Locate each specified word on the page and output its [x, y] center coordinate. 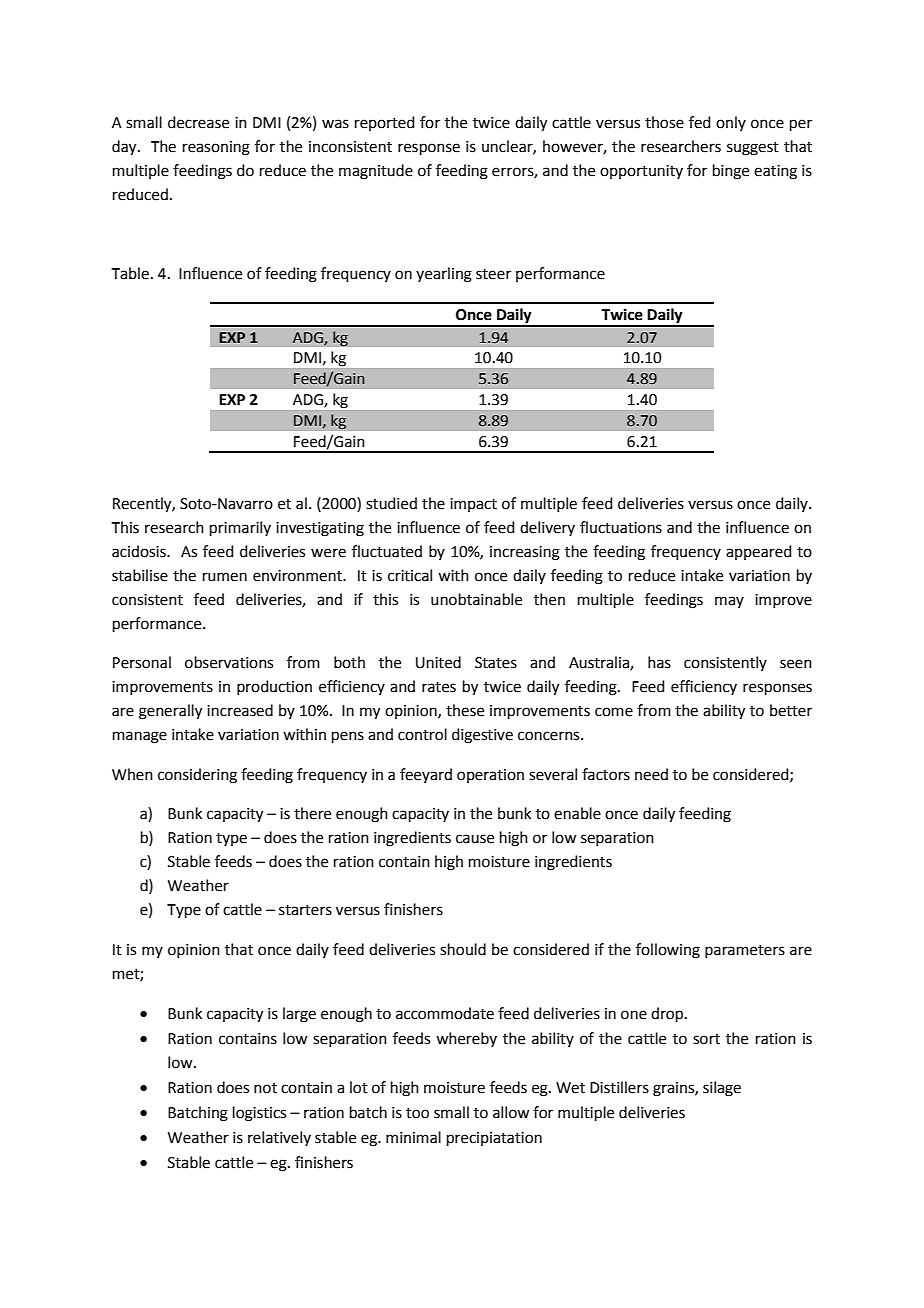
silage [722, 1089]
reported [385, 123]
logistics [259, 1114]
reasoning [216, 148]
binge [731, 172]
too [417, 1113]
